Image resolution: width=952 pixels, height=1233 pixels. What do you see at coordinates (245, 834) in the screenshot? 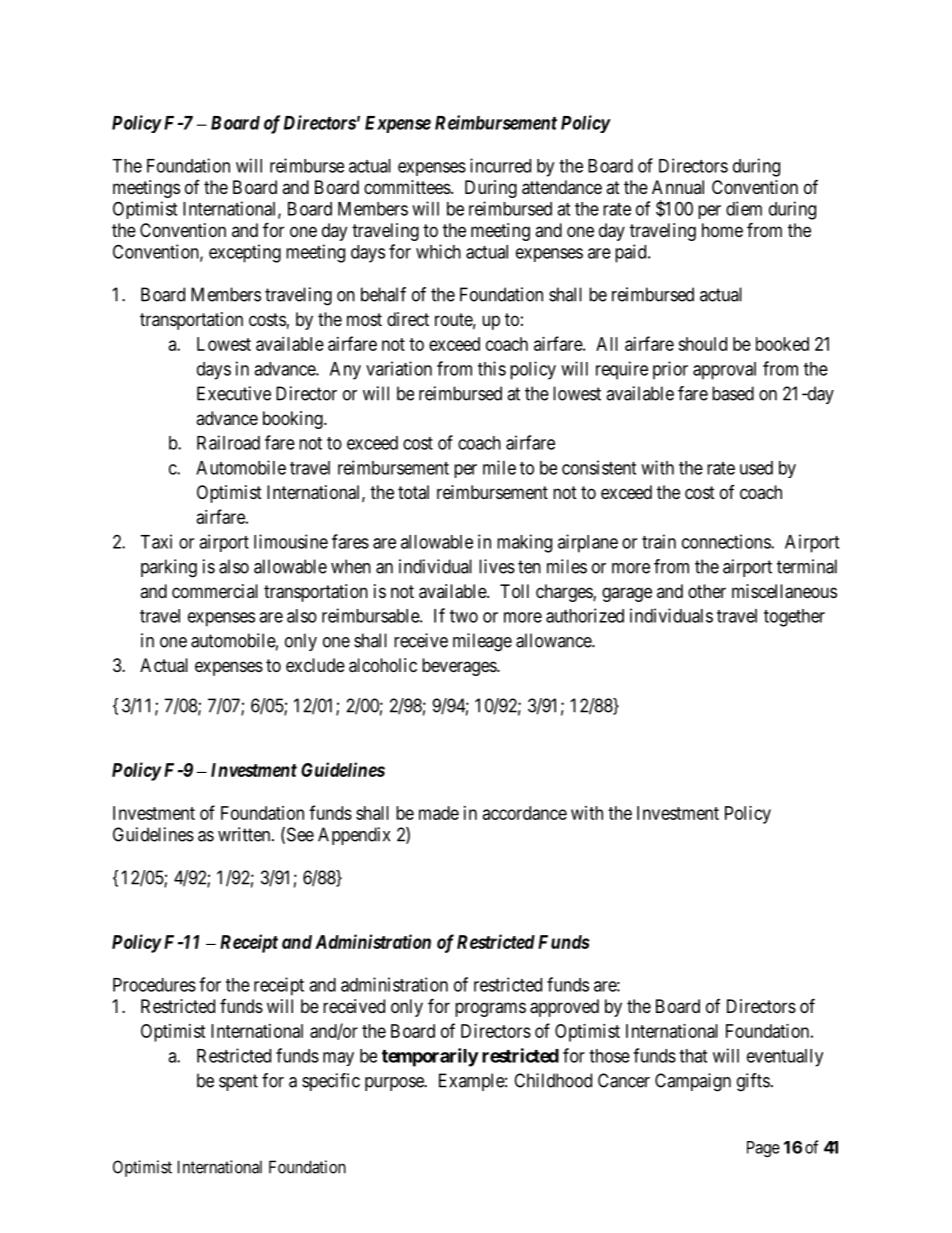
I see `written` at bounding box center [245, 834].
